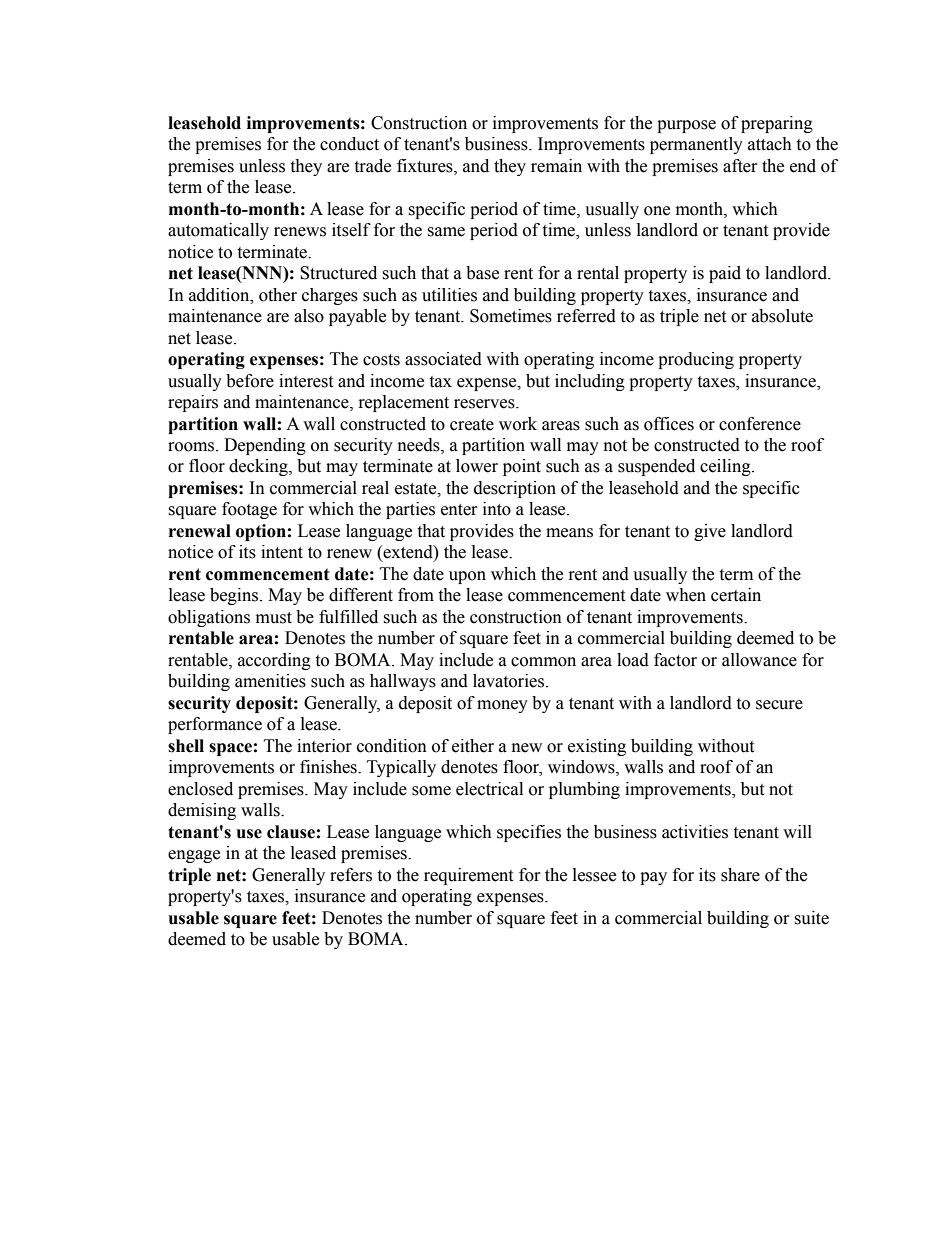 The width and height of the page is (952, 1233). I want to click on conduct, so click(349, 144).
